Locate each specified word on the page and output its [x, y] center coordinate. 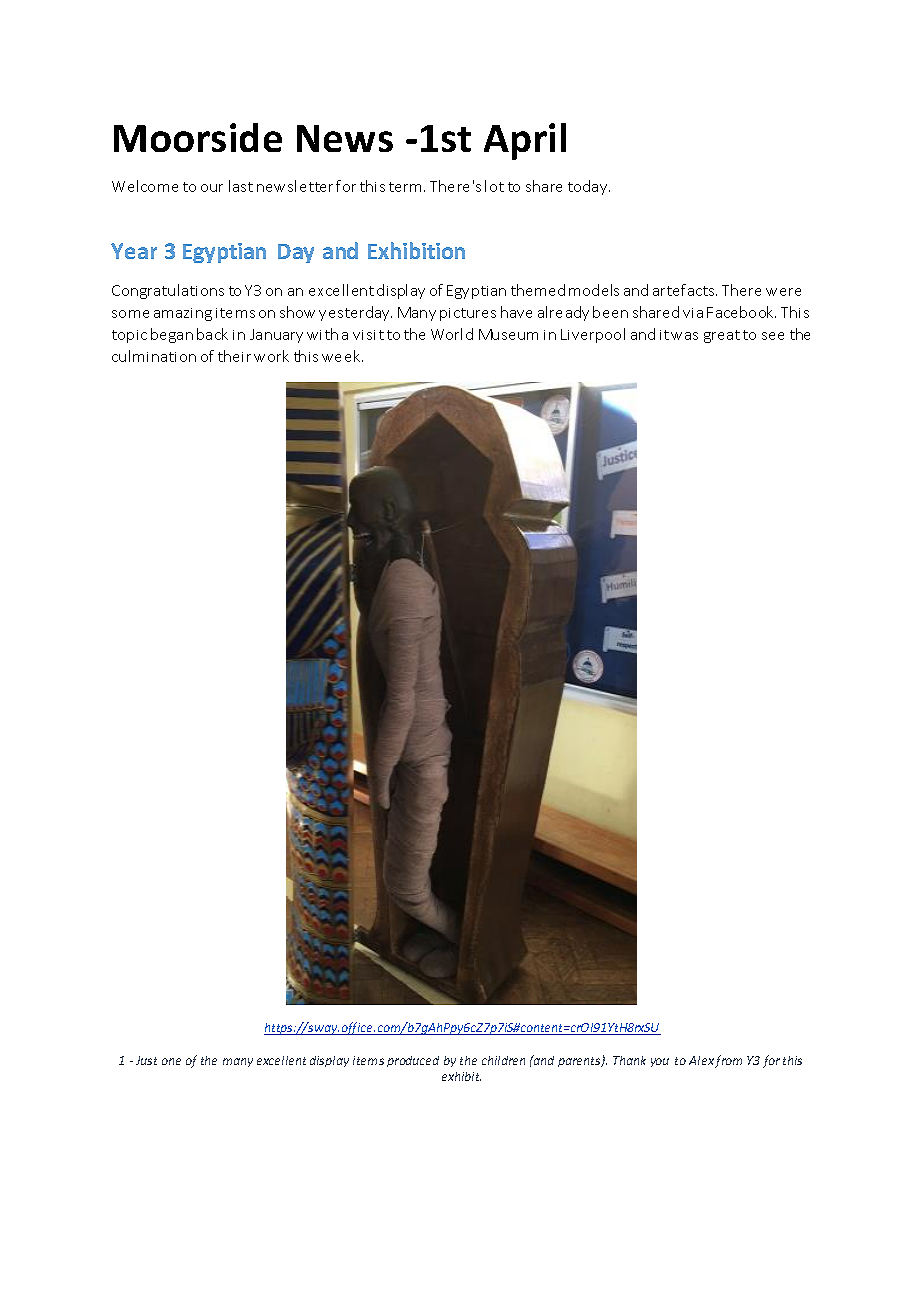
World [452, 334]
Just [146, 1060]
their [234, 356]
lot [494, 186]
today [589, 187]
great [722, 336]
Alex [701, 1060]
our [212, 188]
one [171, 1061]
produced [413, 1061]
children [503, 1060]
